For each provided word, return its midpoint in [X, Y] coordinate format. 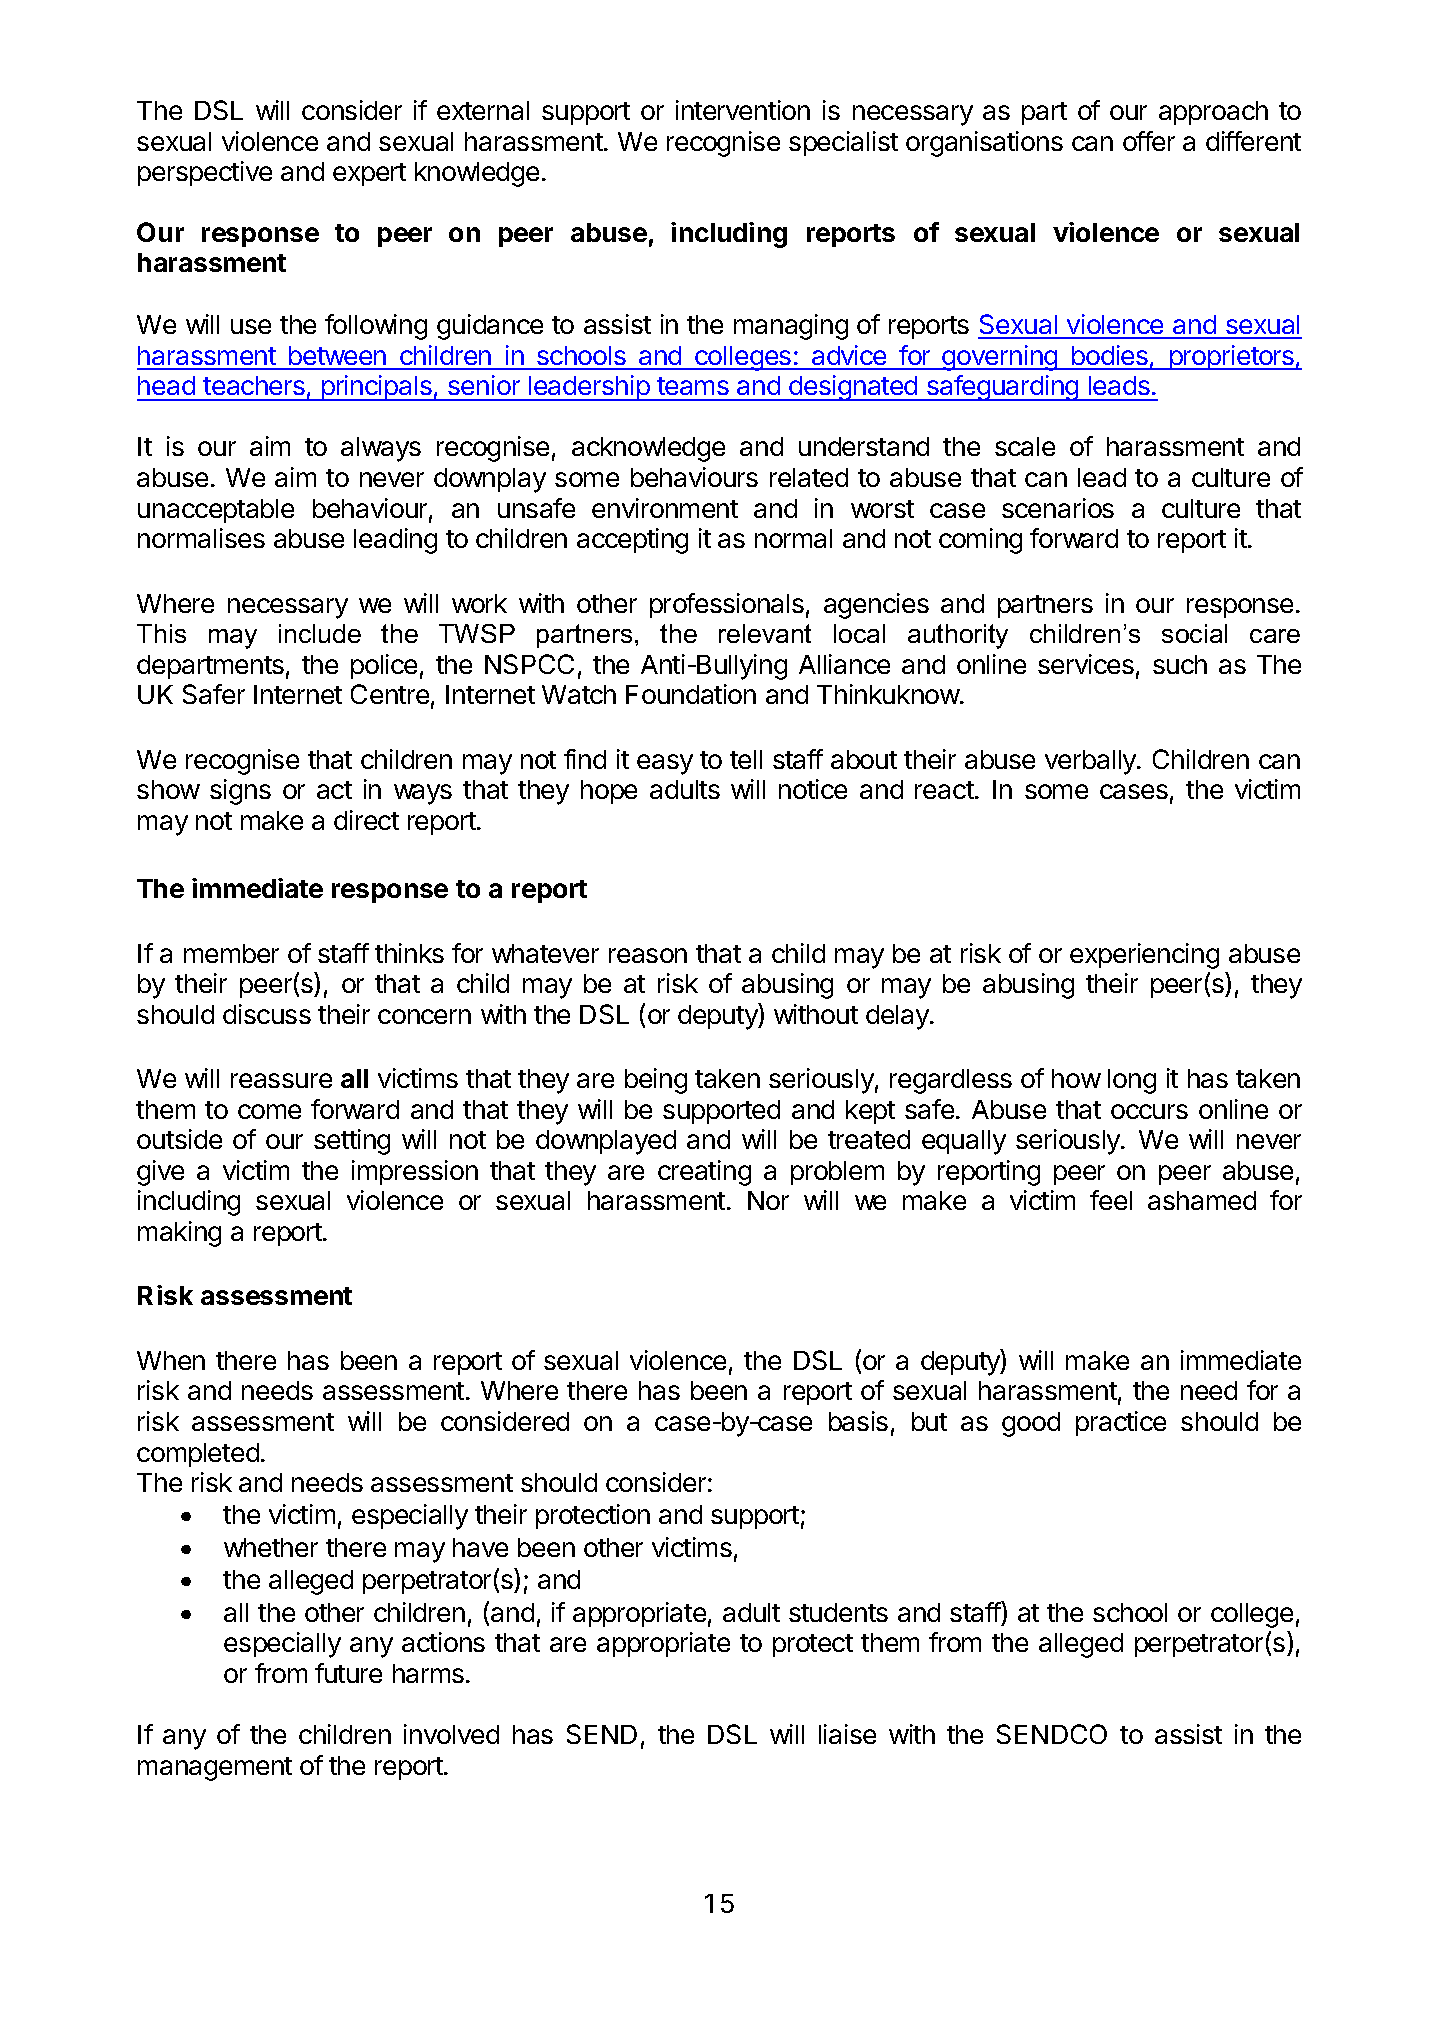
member [231, 953]
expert [369, 174]
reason [648, 955]
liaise [847, 1734]
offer [1149, 141]
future [348, 1673]
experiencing [1144, 956]
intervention [743, 110]
